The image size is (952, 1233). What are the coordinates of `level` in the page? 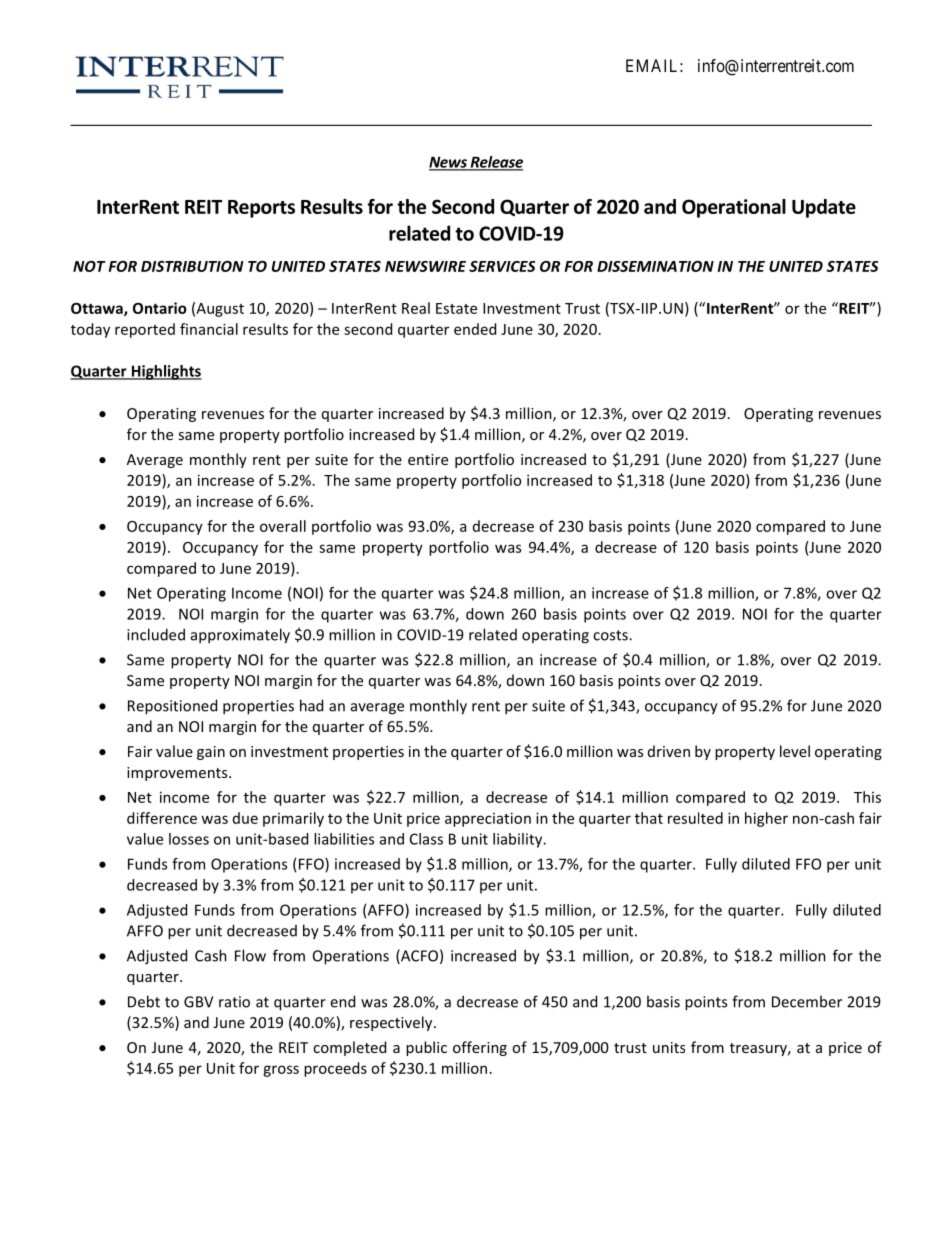 It's located at (795, 751).
